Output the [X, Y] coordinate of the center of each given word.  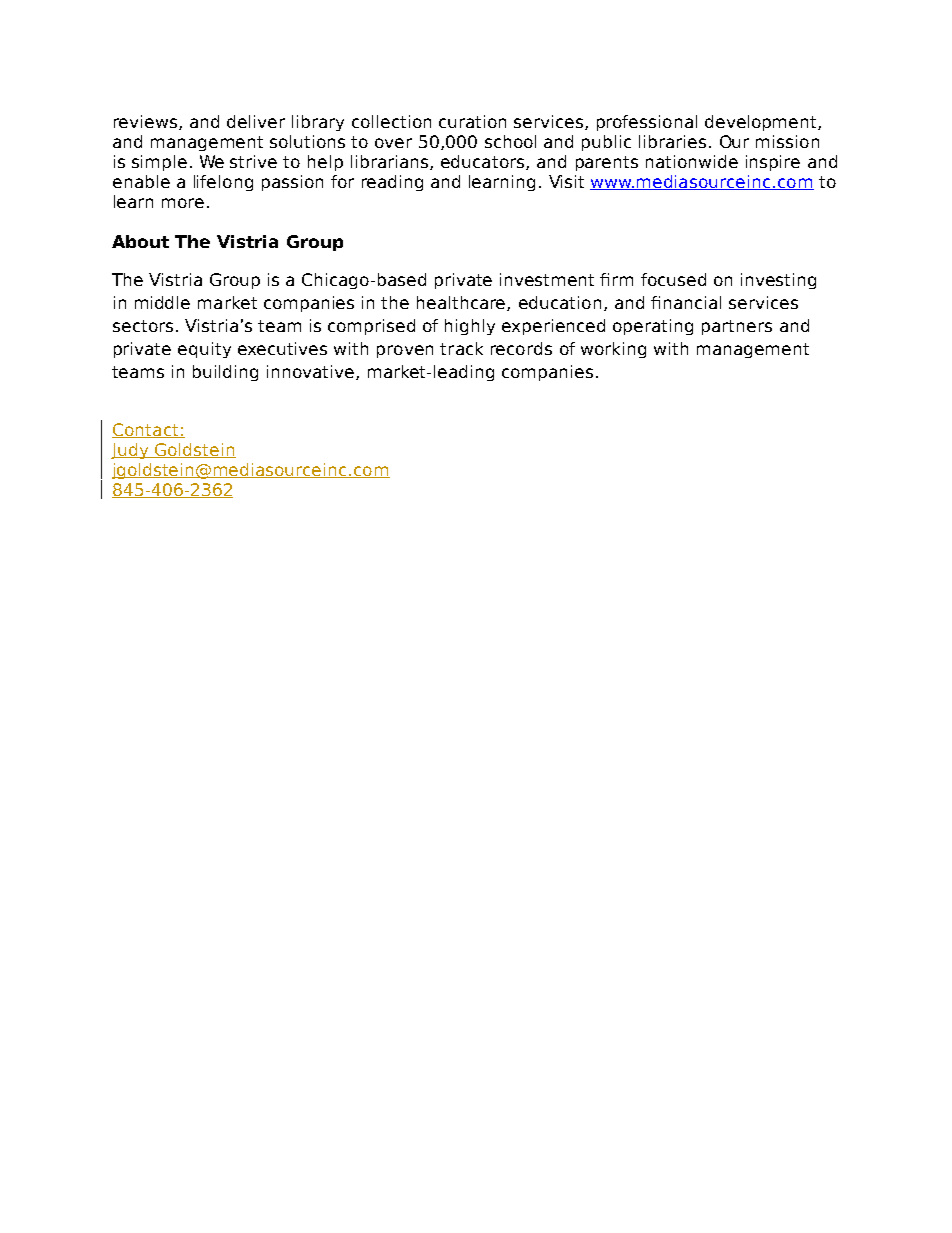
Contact [146, 430]
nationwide [692, 161]
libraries [672, 141]
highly [470, 327]
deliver [256, 121]
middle [162, 302]
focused [673, 279]
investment [547, 279]
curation [472, 121]
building [225, 373]
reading [392, 183]
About [140, 241]
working [613, 350]
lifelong [223, 183]
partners [737, 327]
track [461, 348]
